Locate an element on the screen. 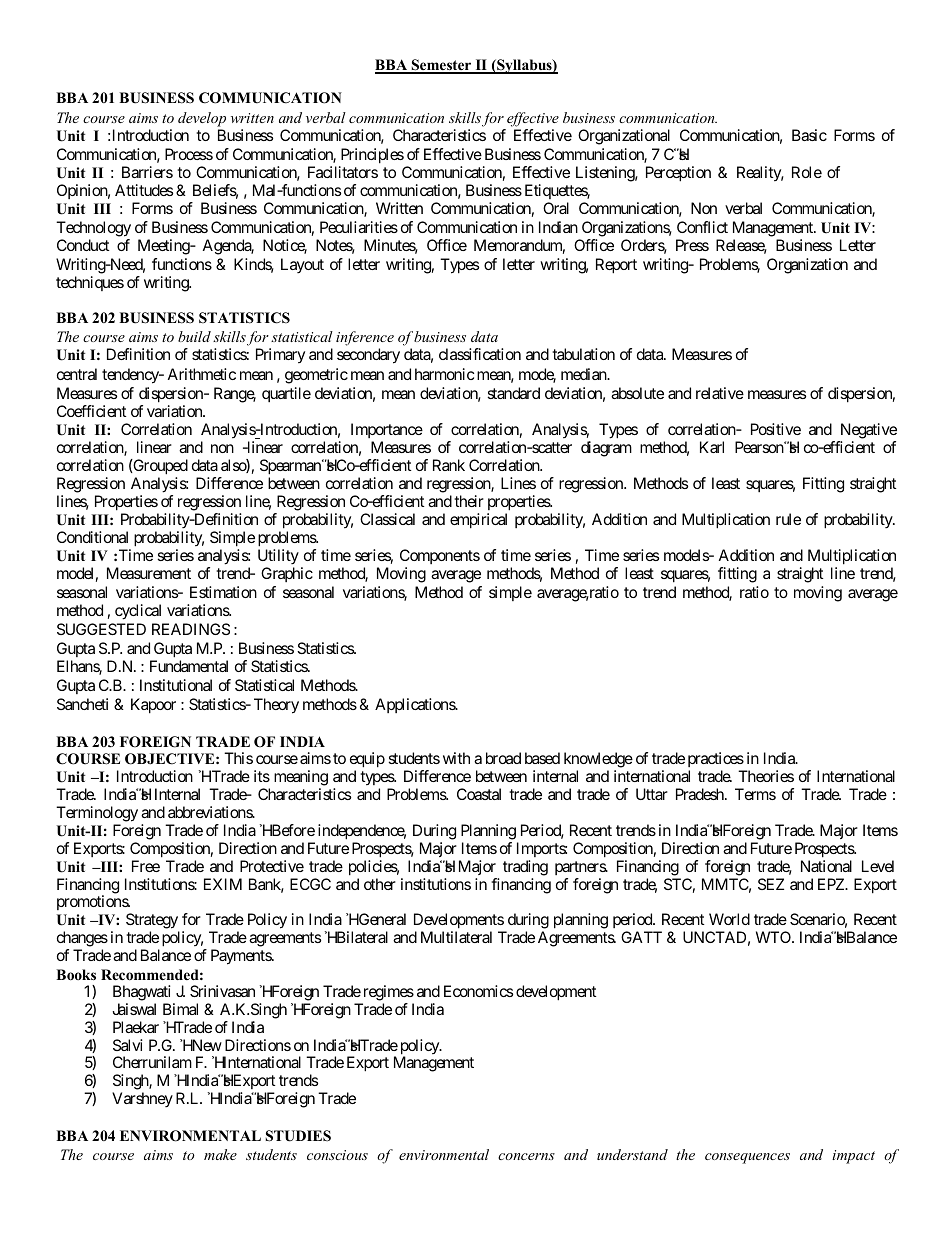 Image resolution: width=952 pixels, height=1233 pixels. make is located at coordinates (220, 1154).
